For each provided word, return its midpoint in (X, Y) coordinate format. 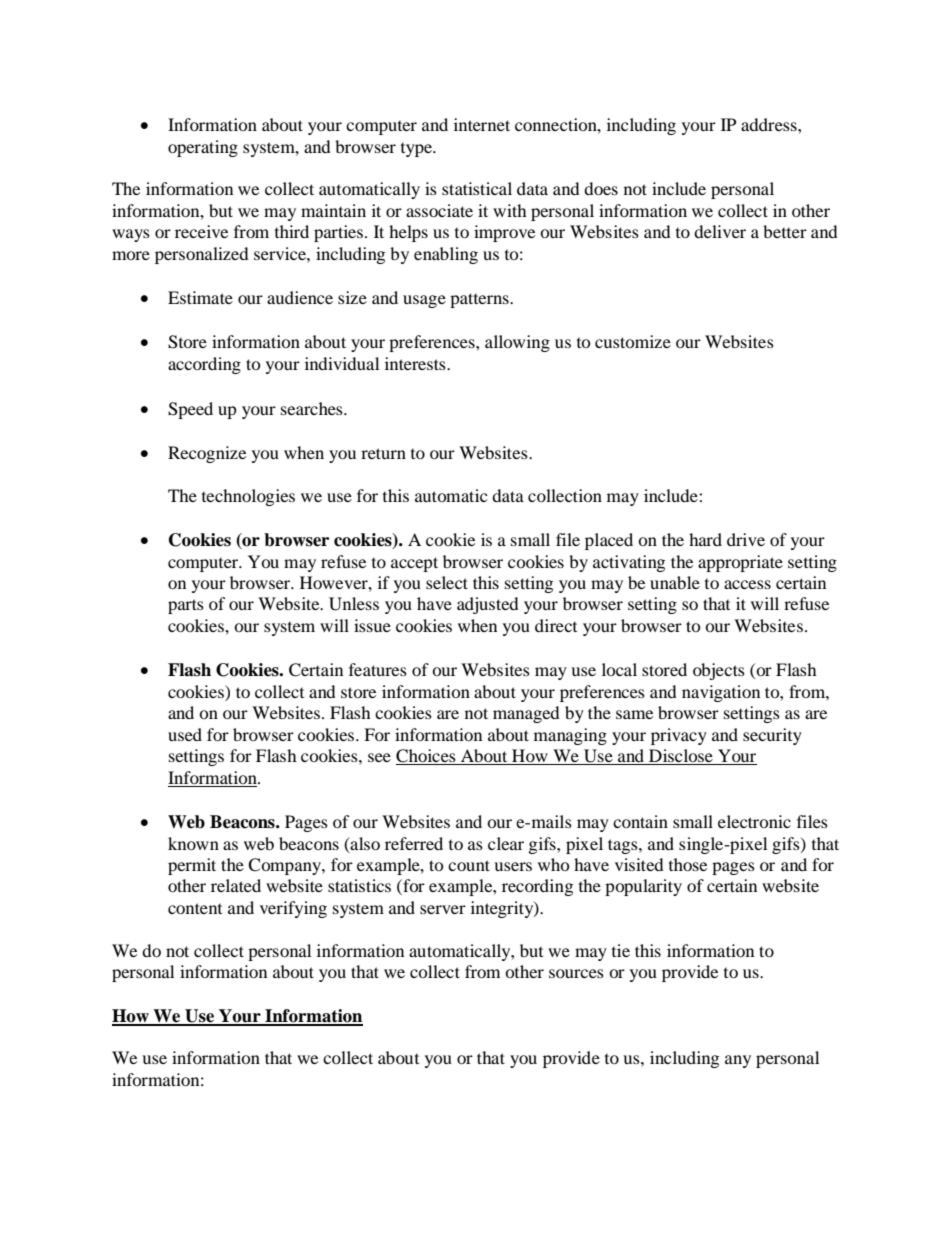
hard (705, 539)
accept (414, 564)
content (195, 908)
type (418, 150)
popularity (643, 887)
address (770, 124)
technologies (248, 497)
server (443, 909)
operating (203, 148)
